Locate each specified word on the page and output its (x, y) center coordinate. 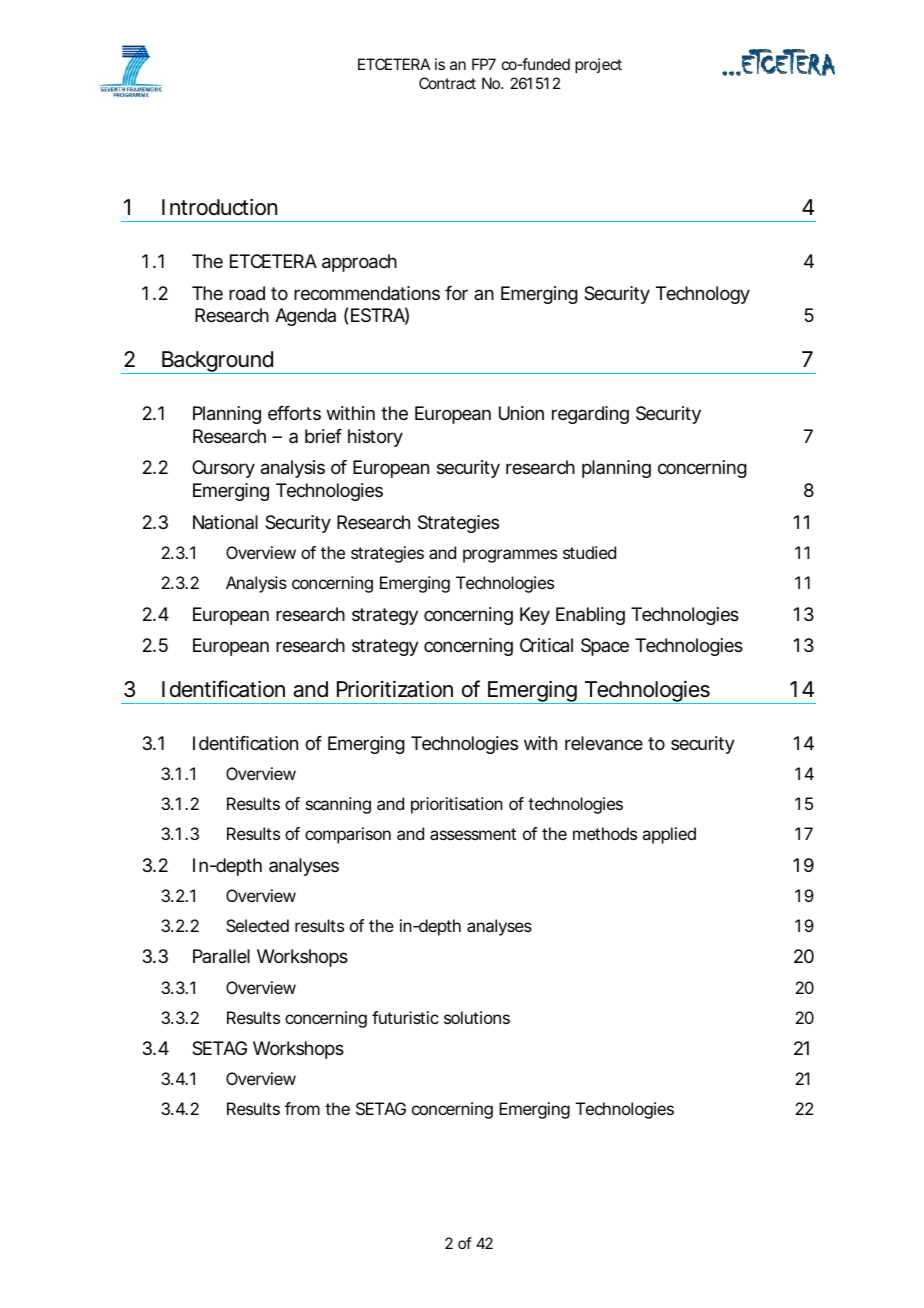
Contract (447, 83)
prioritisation (457, 805)
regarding (590, 415)
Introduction (219, 207)
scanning (338, 805)
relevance (604, 743)
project (598, 65)
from (302, 1108)
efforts (294, 413)
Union (521, 413)
